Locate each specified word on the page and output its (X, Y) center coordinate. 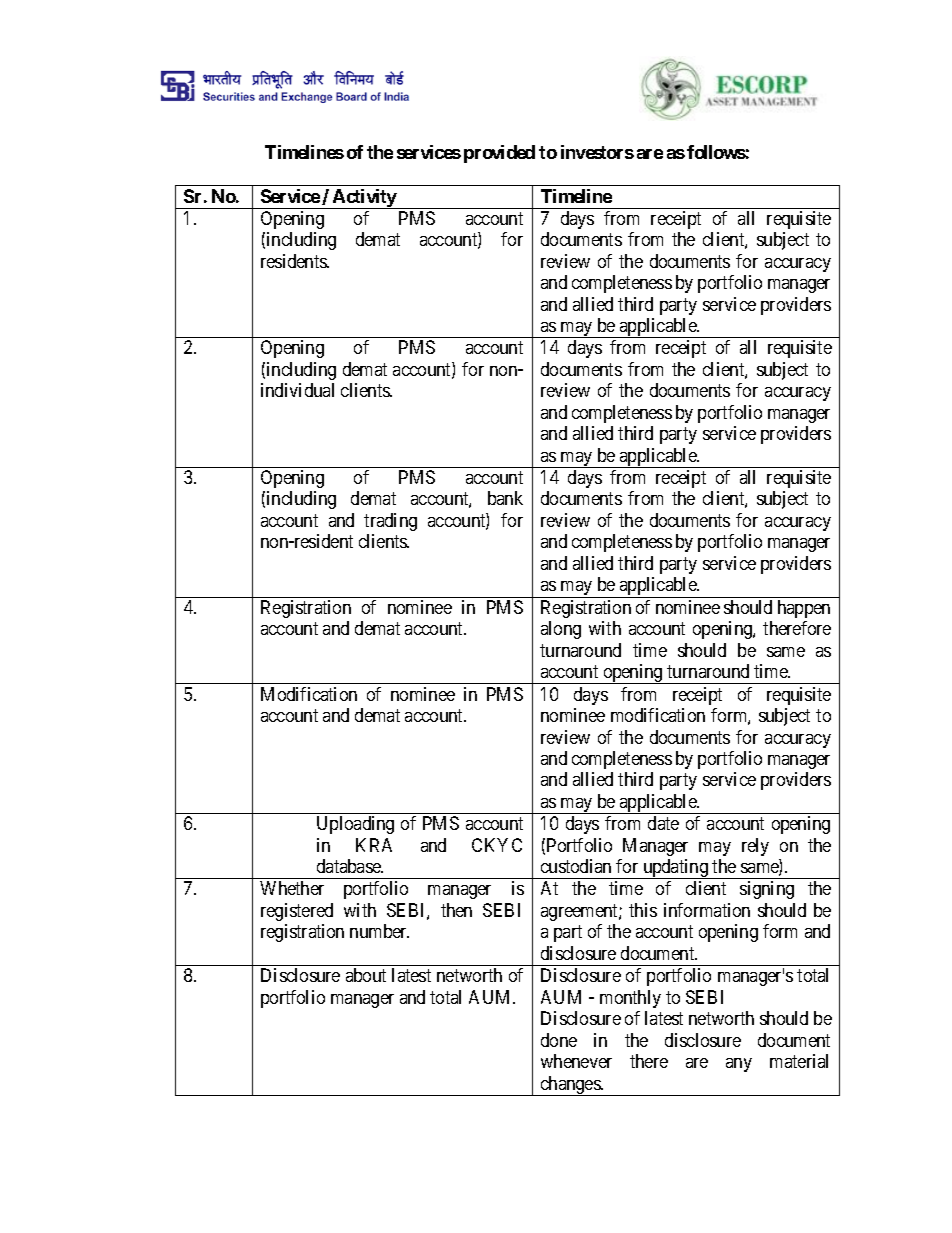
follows (716, 152)
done (559, 1040)
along (561, 630)
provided (499, 154)
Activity (364, 199)
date (663, 823)
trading (390, 522)
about (366, 975)
